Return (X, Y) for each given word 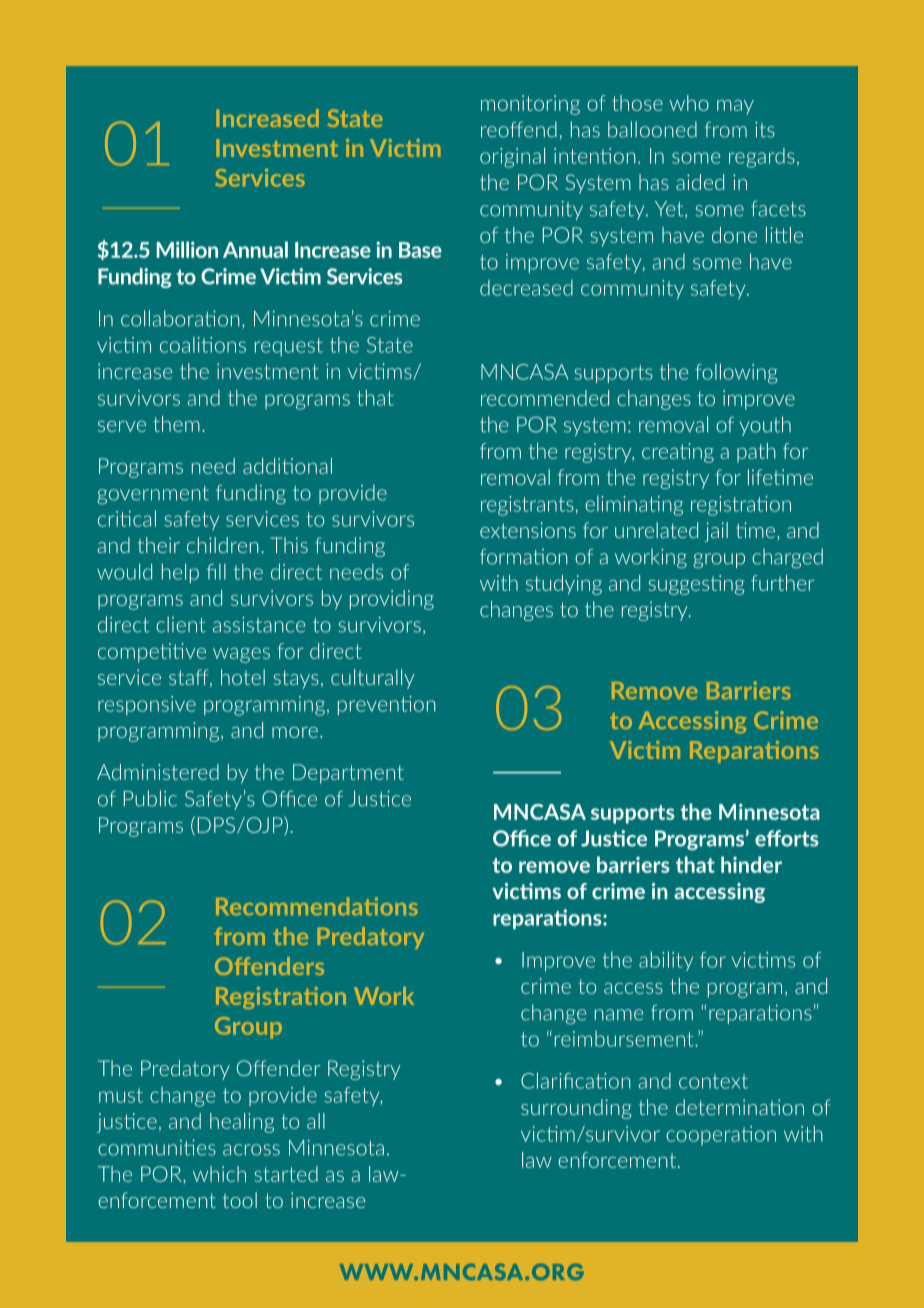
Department (348, 774)
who (689, 103)
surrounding (576, 1109)
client (181, 624)
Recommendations (317, 906)
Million (187, 249)
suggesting (696, 585)
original (512, 157)
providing (392, 600)
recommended (545, 398)
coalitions (203, 345)
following (736, 373)
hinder (751, 864)
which (219, 1174)
